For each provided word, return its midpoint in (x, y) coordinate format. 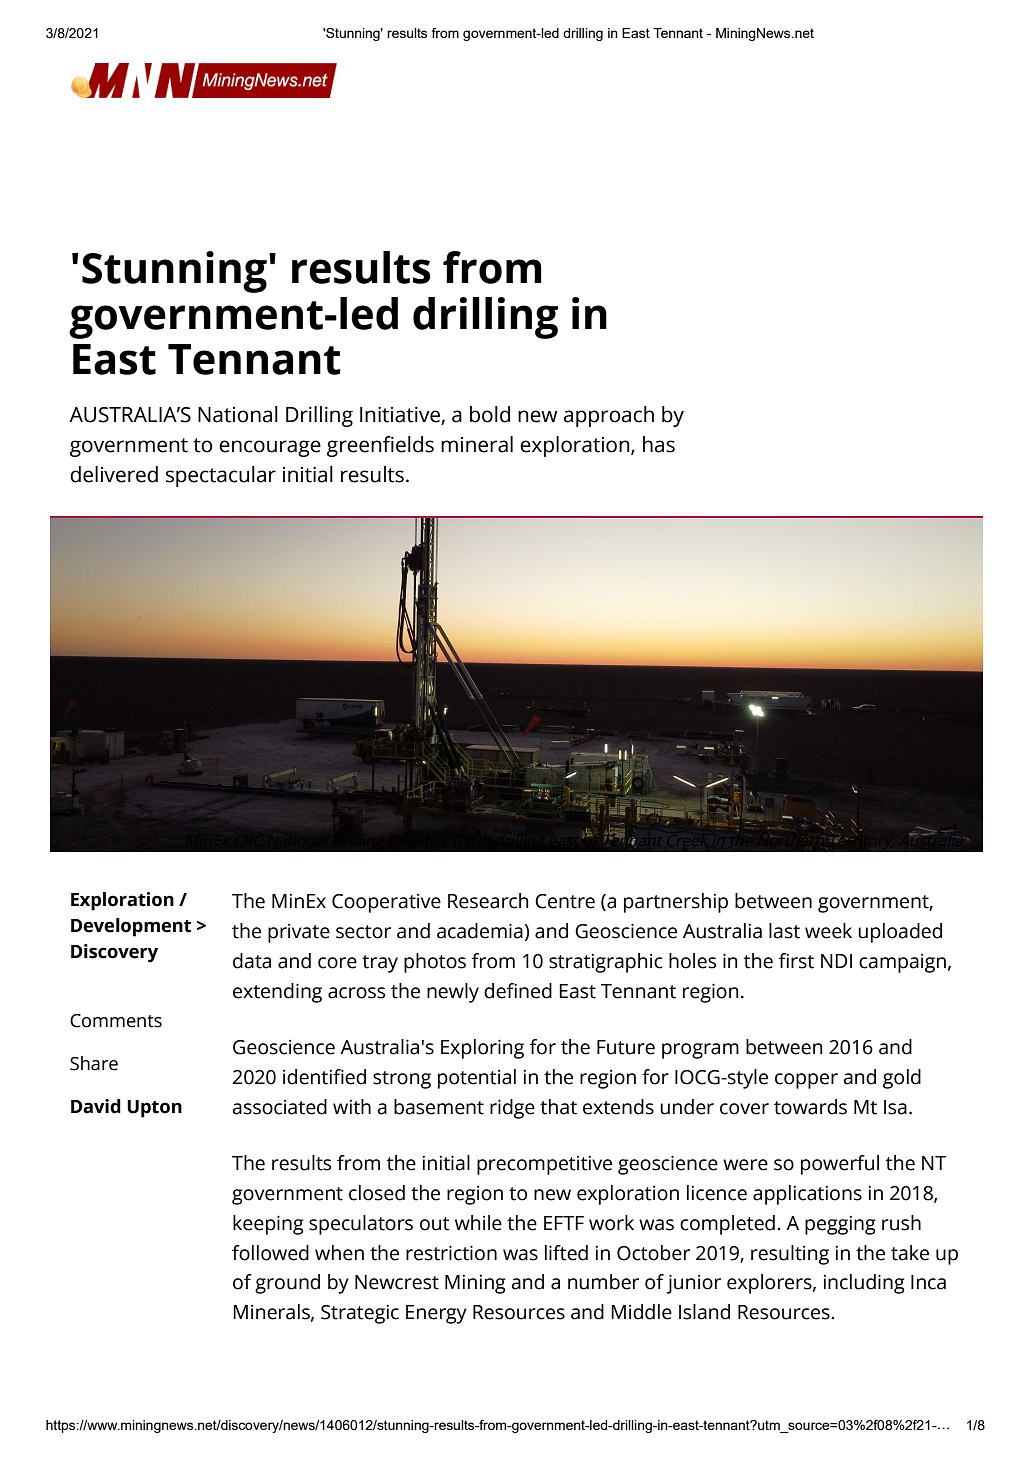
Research (488, 901)
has (659, 444)
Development (131, 927)
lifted (566, 1253)
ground (287, 1284)
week (828, 931)
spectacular (221, 476)
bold (490, 414)
